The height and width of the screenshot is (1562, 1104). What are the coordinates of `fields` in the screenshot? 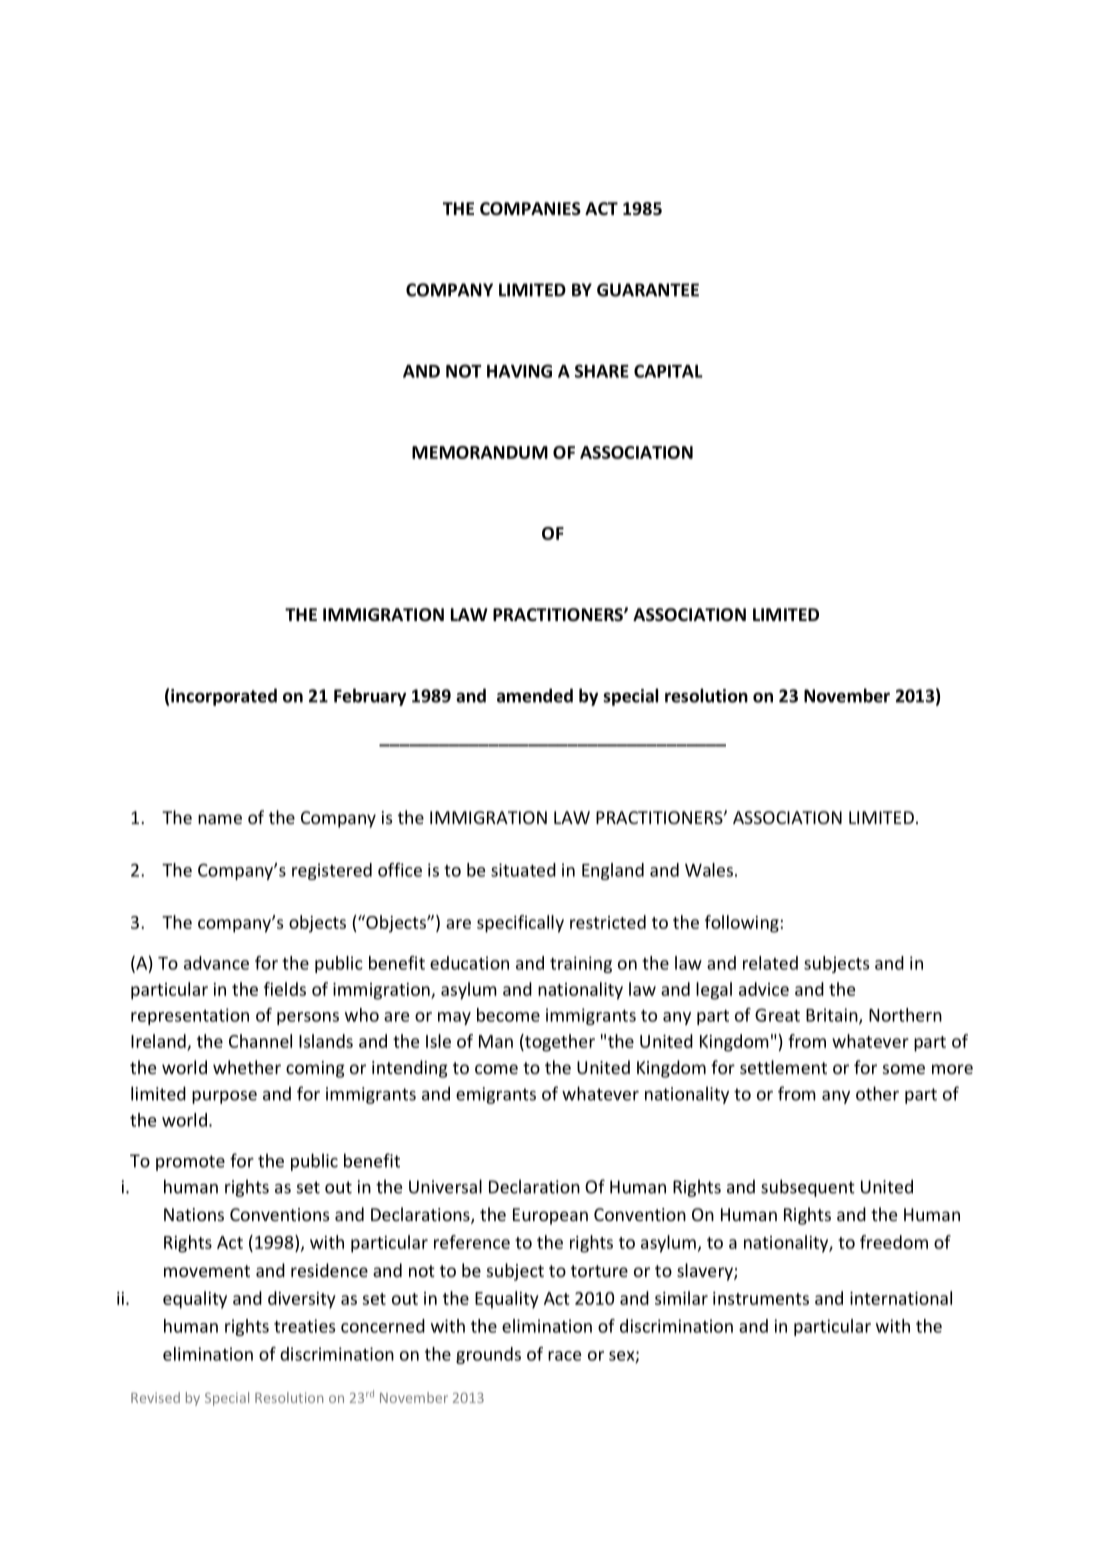 It's located at (285, 989).
